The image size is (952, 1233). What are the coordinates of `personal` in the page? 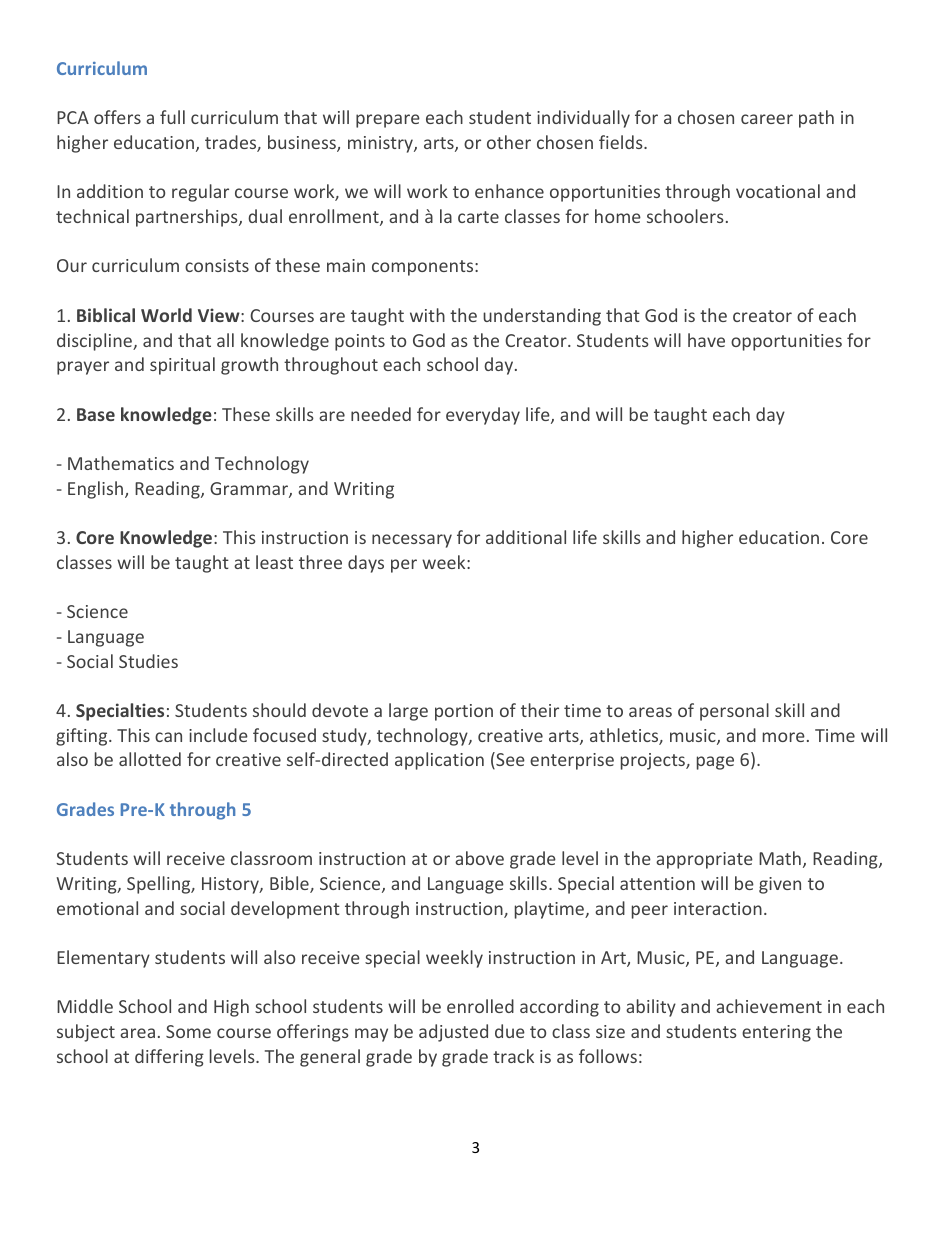 It's located at (734, 712).
